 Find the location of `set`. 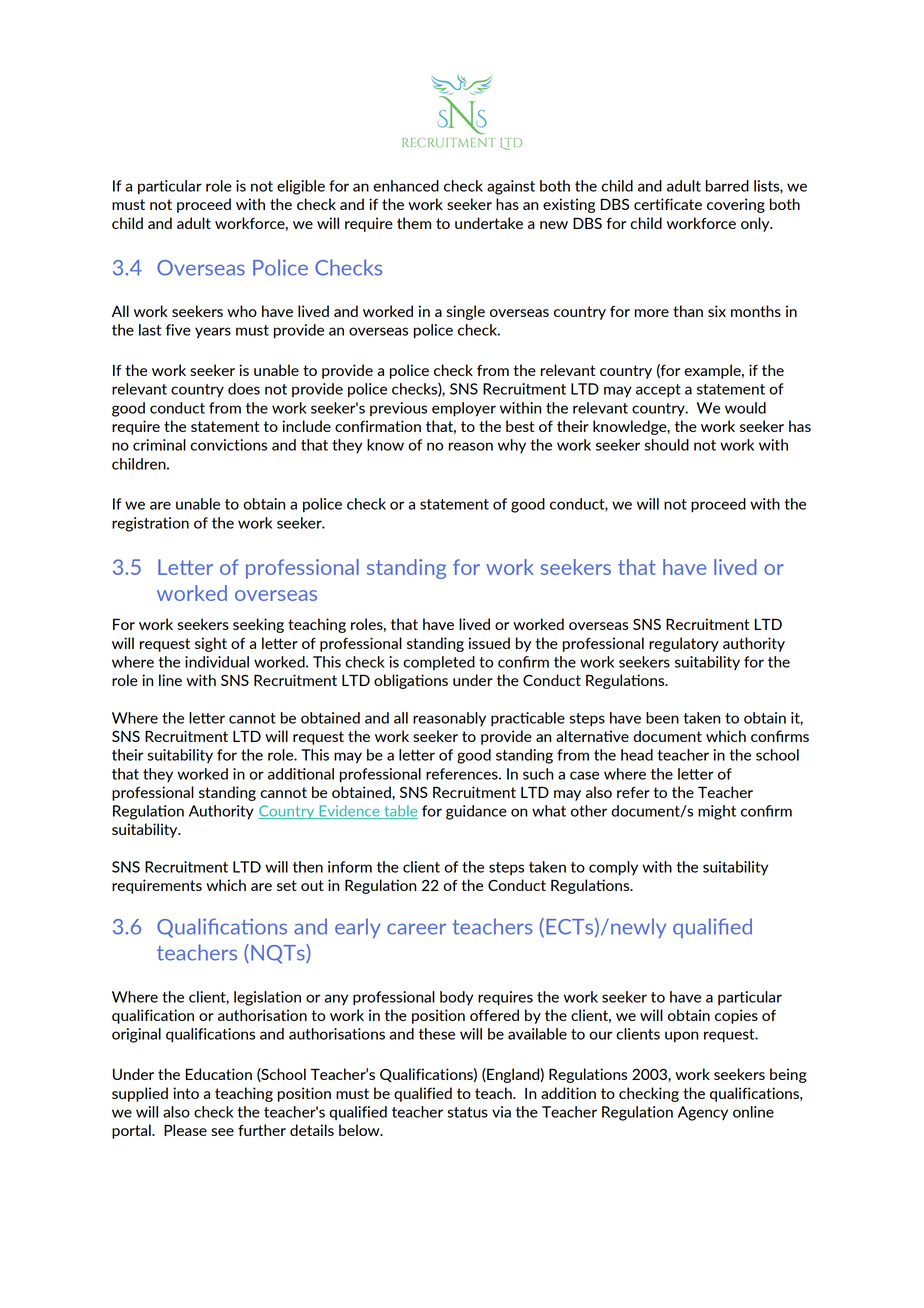

set is located at coordinates (287, 885).
